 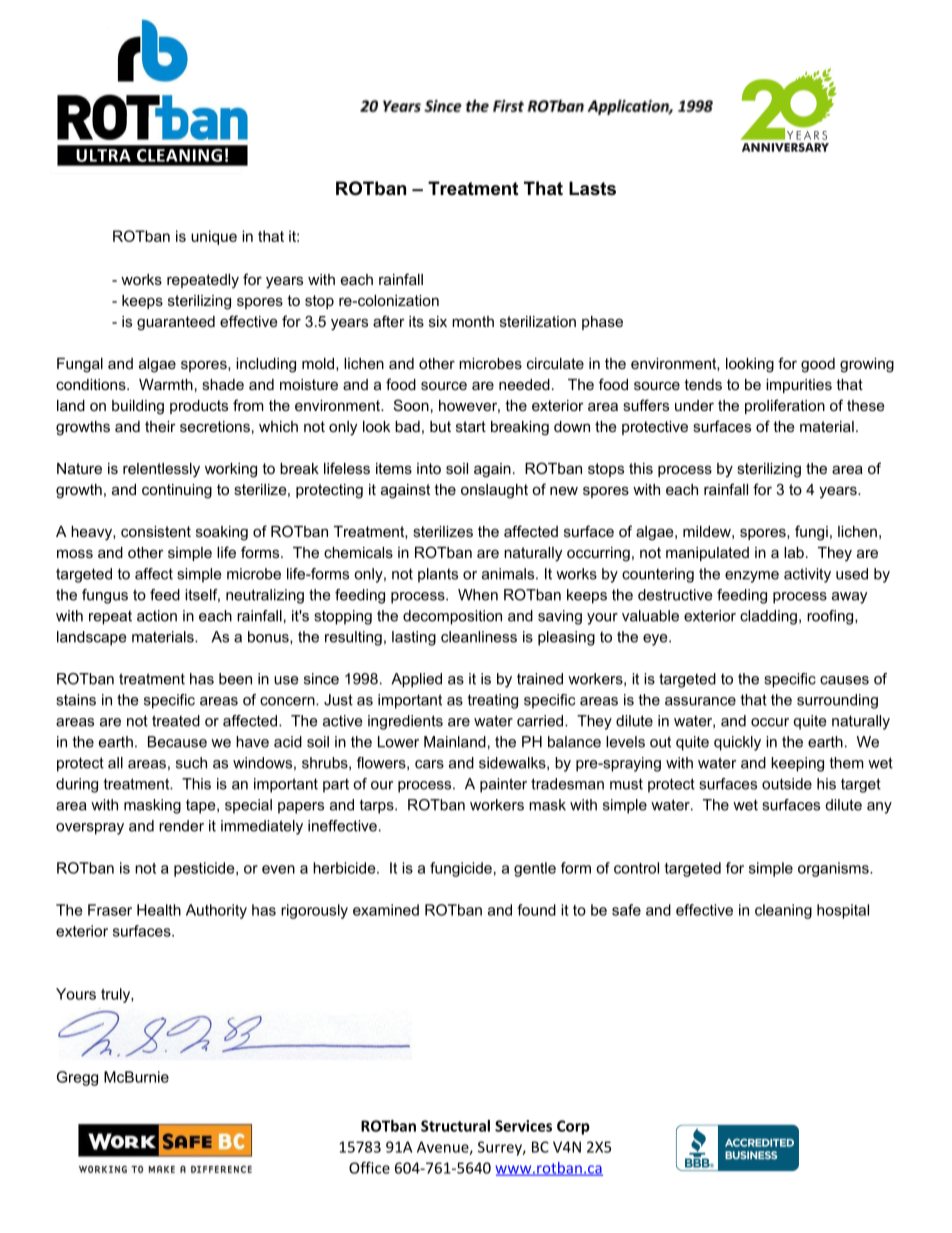 I want to click on Corp, so click(x=573, y=1127).
